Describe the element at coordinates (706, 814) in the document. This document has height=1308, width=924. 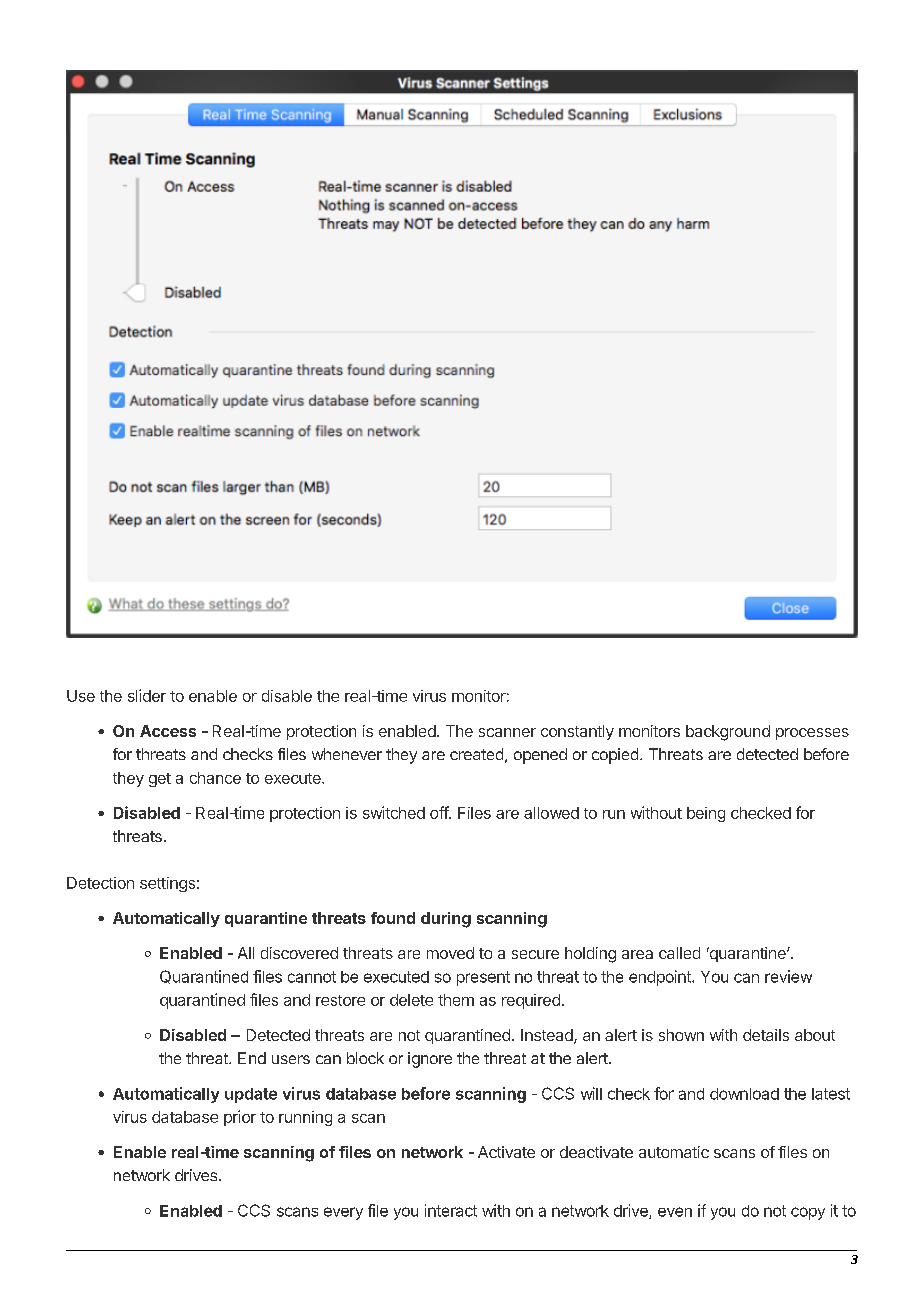
I see `being` at that location.
